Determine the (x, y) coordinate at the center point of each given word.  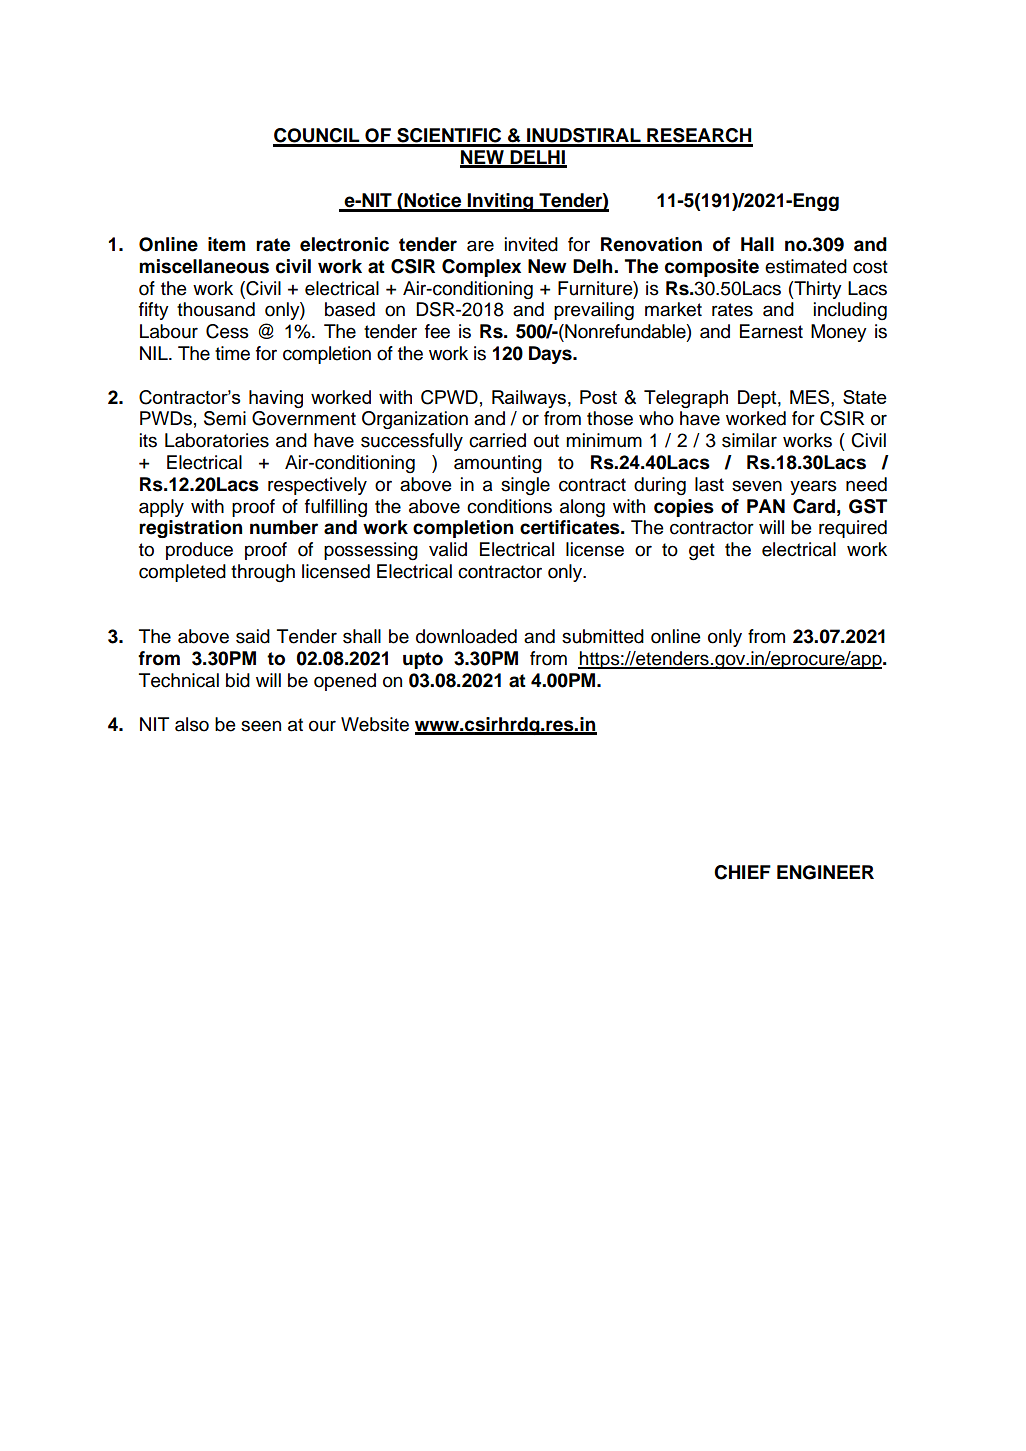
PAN (766, 506)
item (226, 244)
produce (199, 551)
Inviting (501, 202)
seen (261, 726)
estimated (806, 266)
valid (448, 549)
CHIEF (742, 872)
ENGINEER (825, 872)
